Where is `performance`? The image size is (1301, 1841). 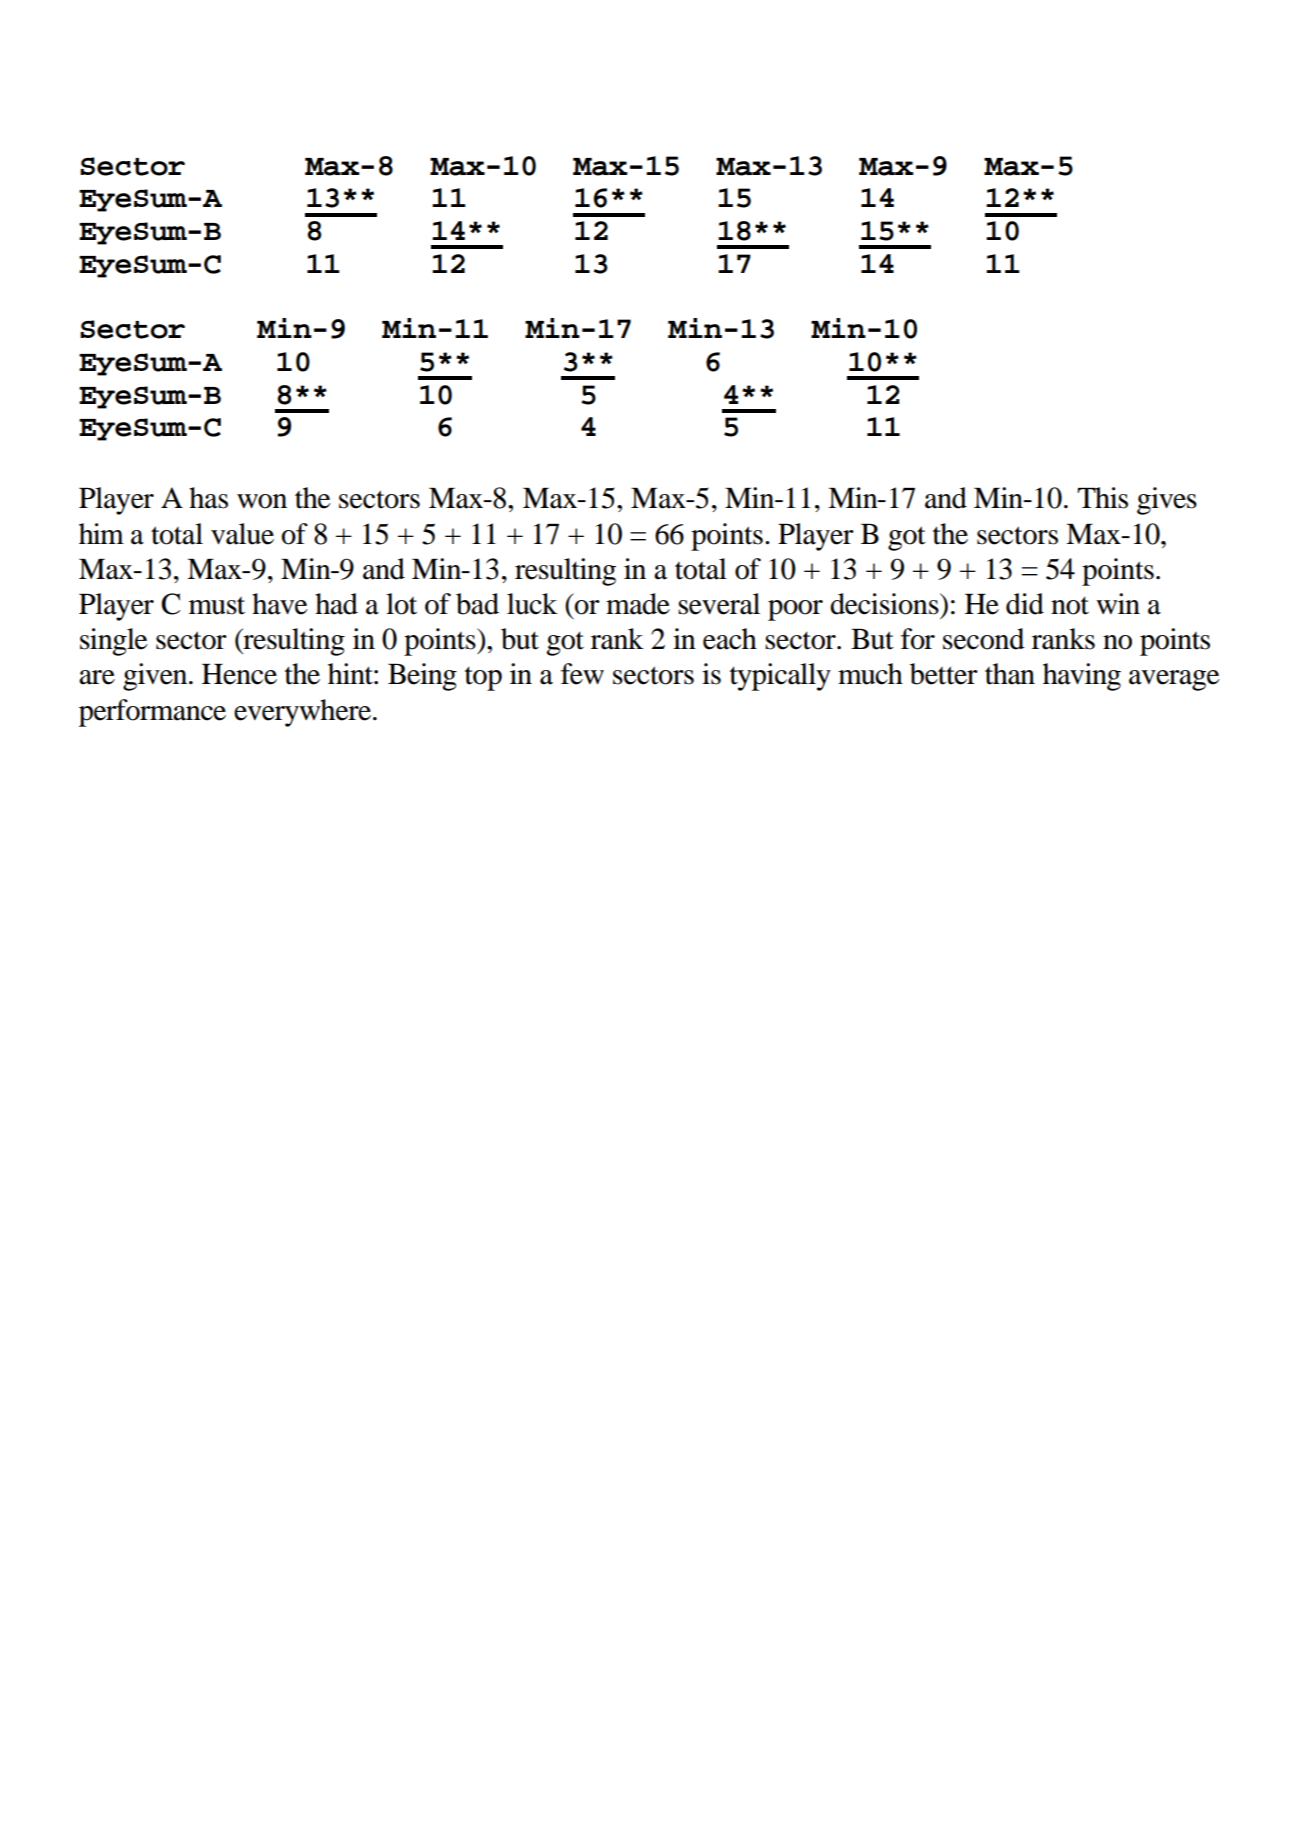
performance is located at coordinates (152, 713).
